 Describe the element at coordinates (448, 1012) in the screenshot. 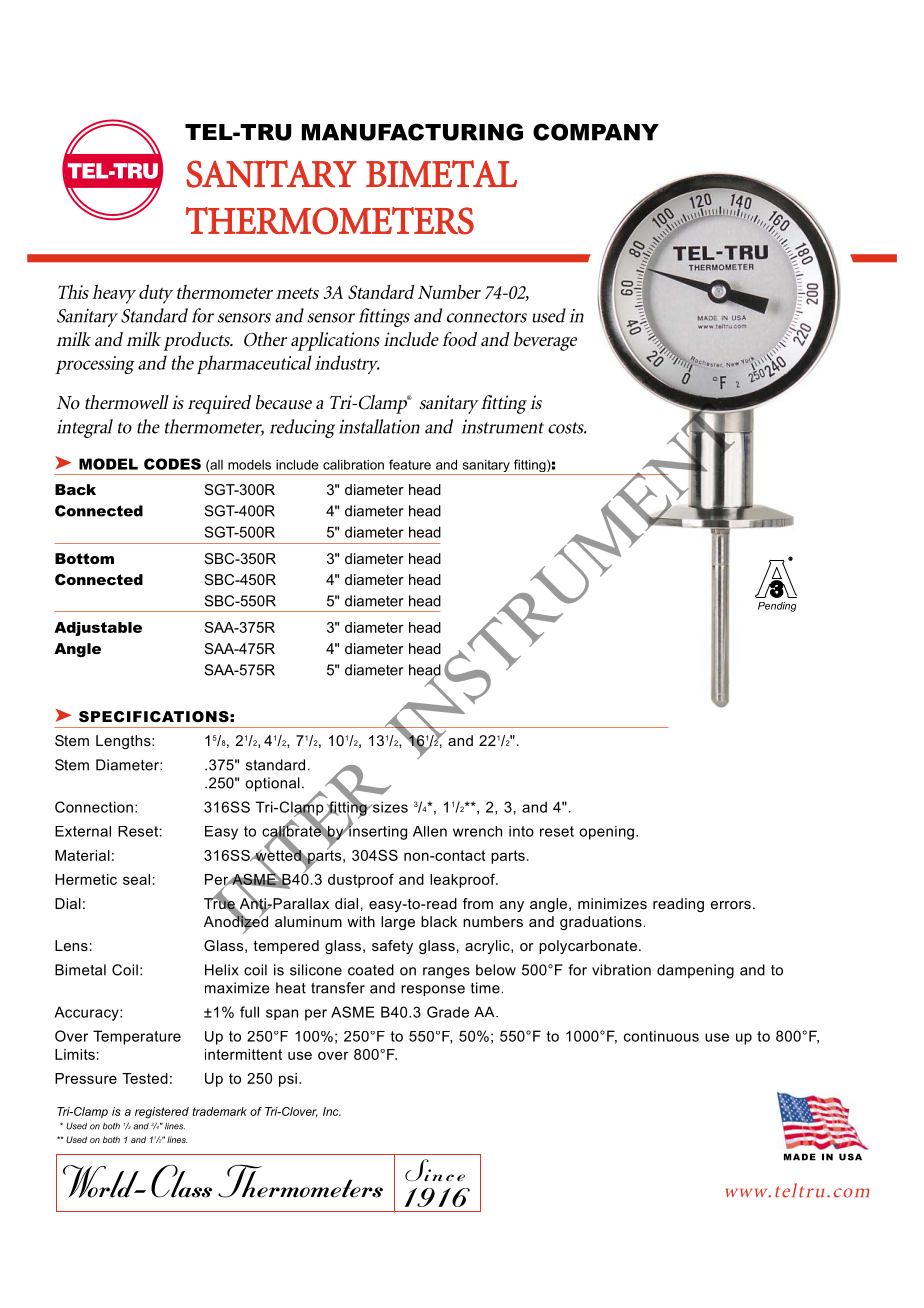

I see `Grade` at that location.
